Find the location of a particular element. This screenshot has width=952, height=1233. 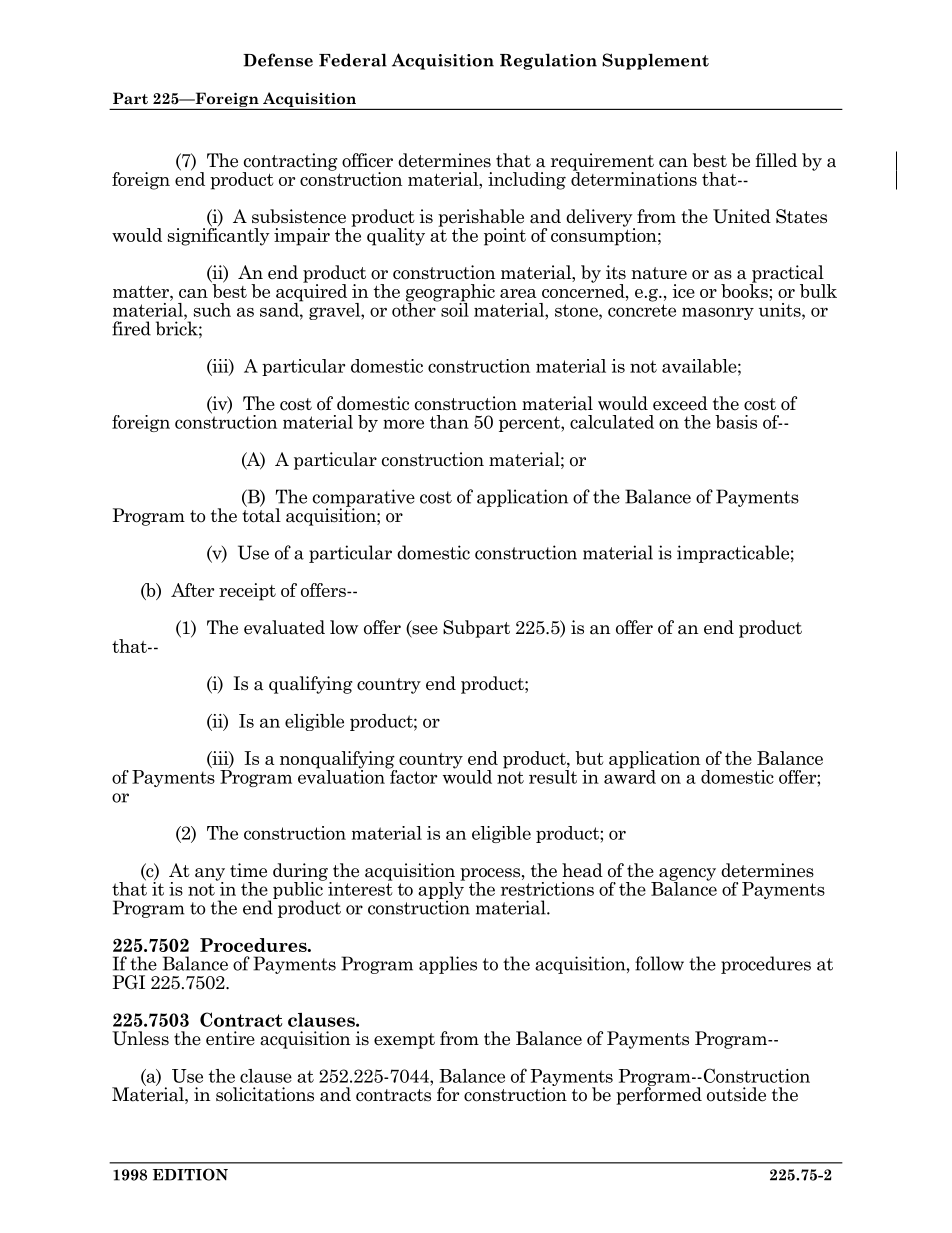

EDITION is located at coordinates (190, 1174).
